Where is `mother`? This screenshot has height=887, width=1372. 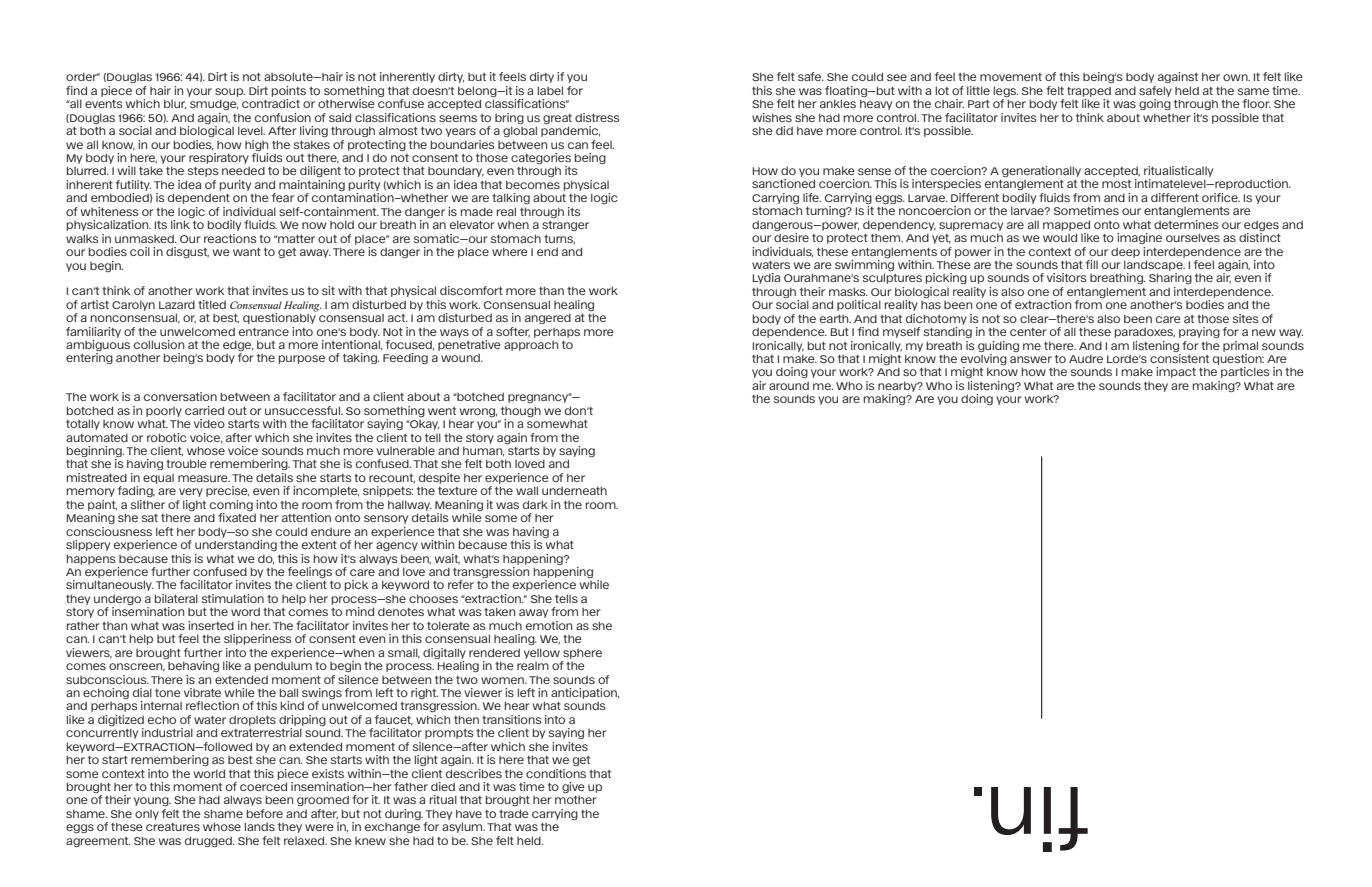
mother is located at coordinates (576, 800).
